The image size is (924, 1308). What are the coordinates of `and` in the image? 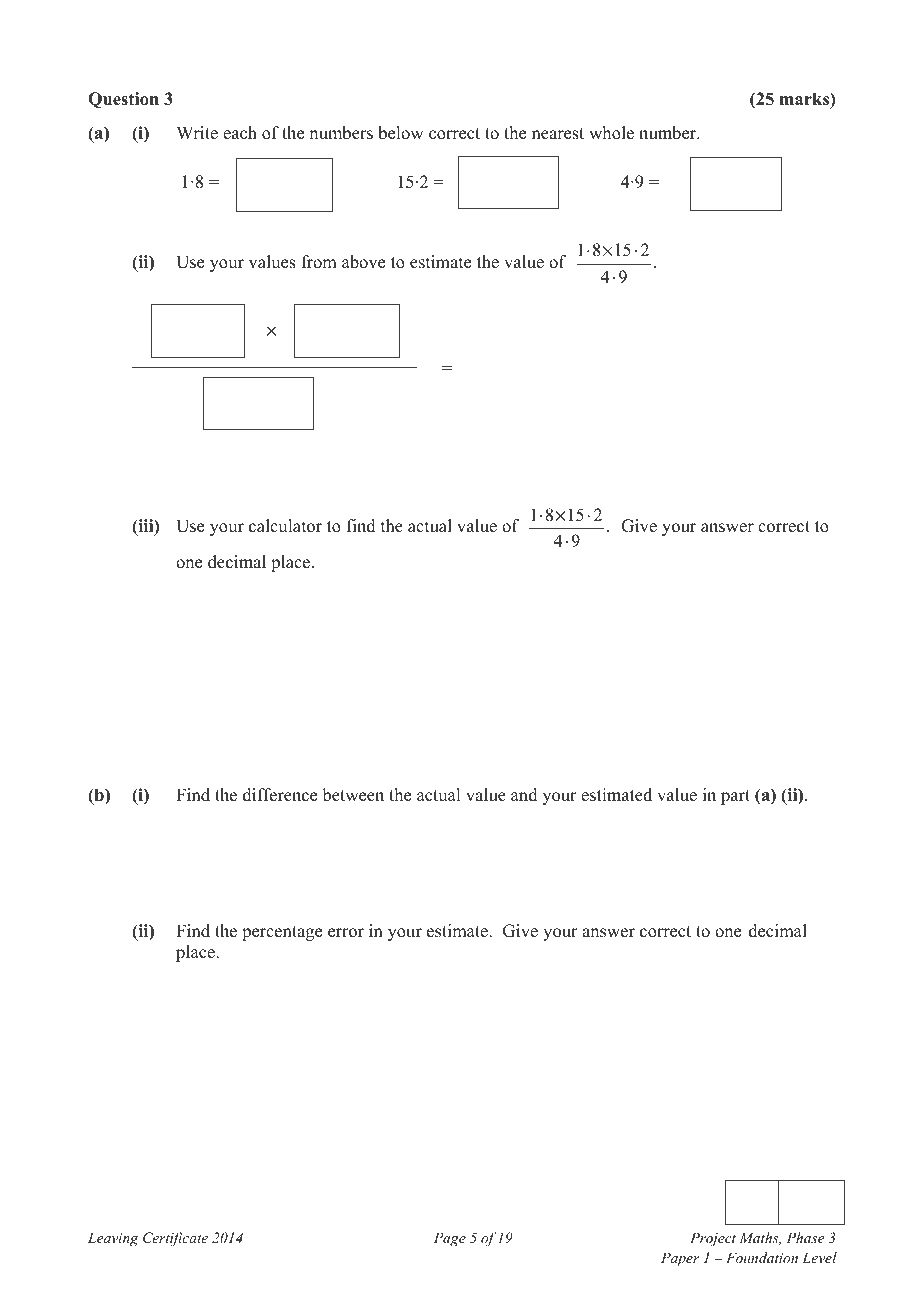 It's located at (524, 795).
